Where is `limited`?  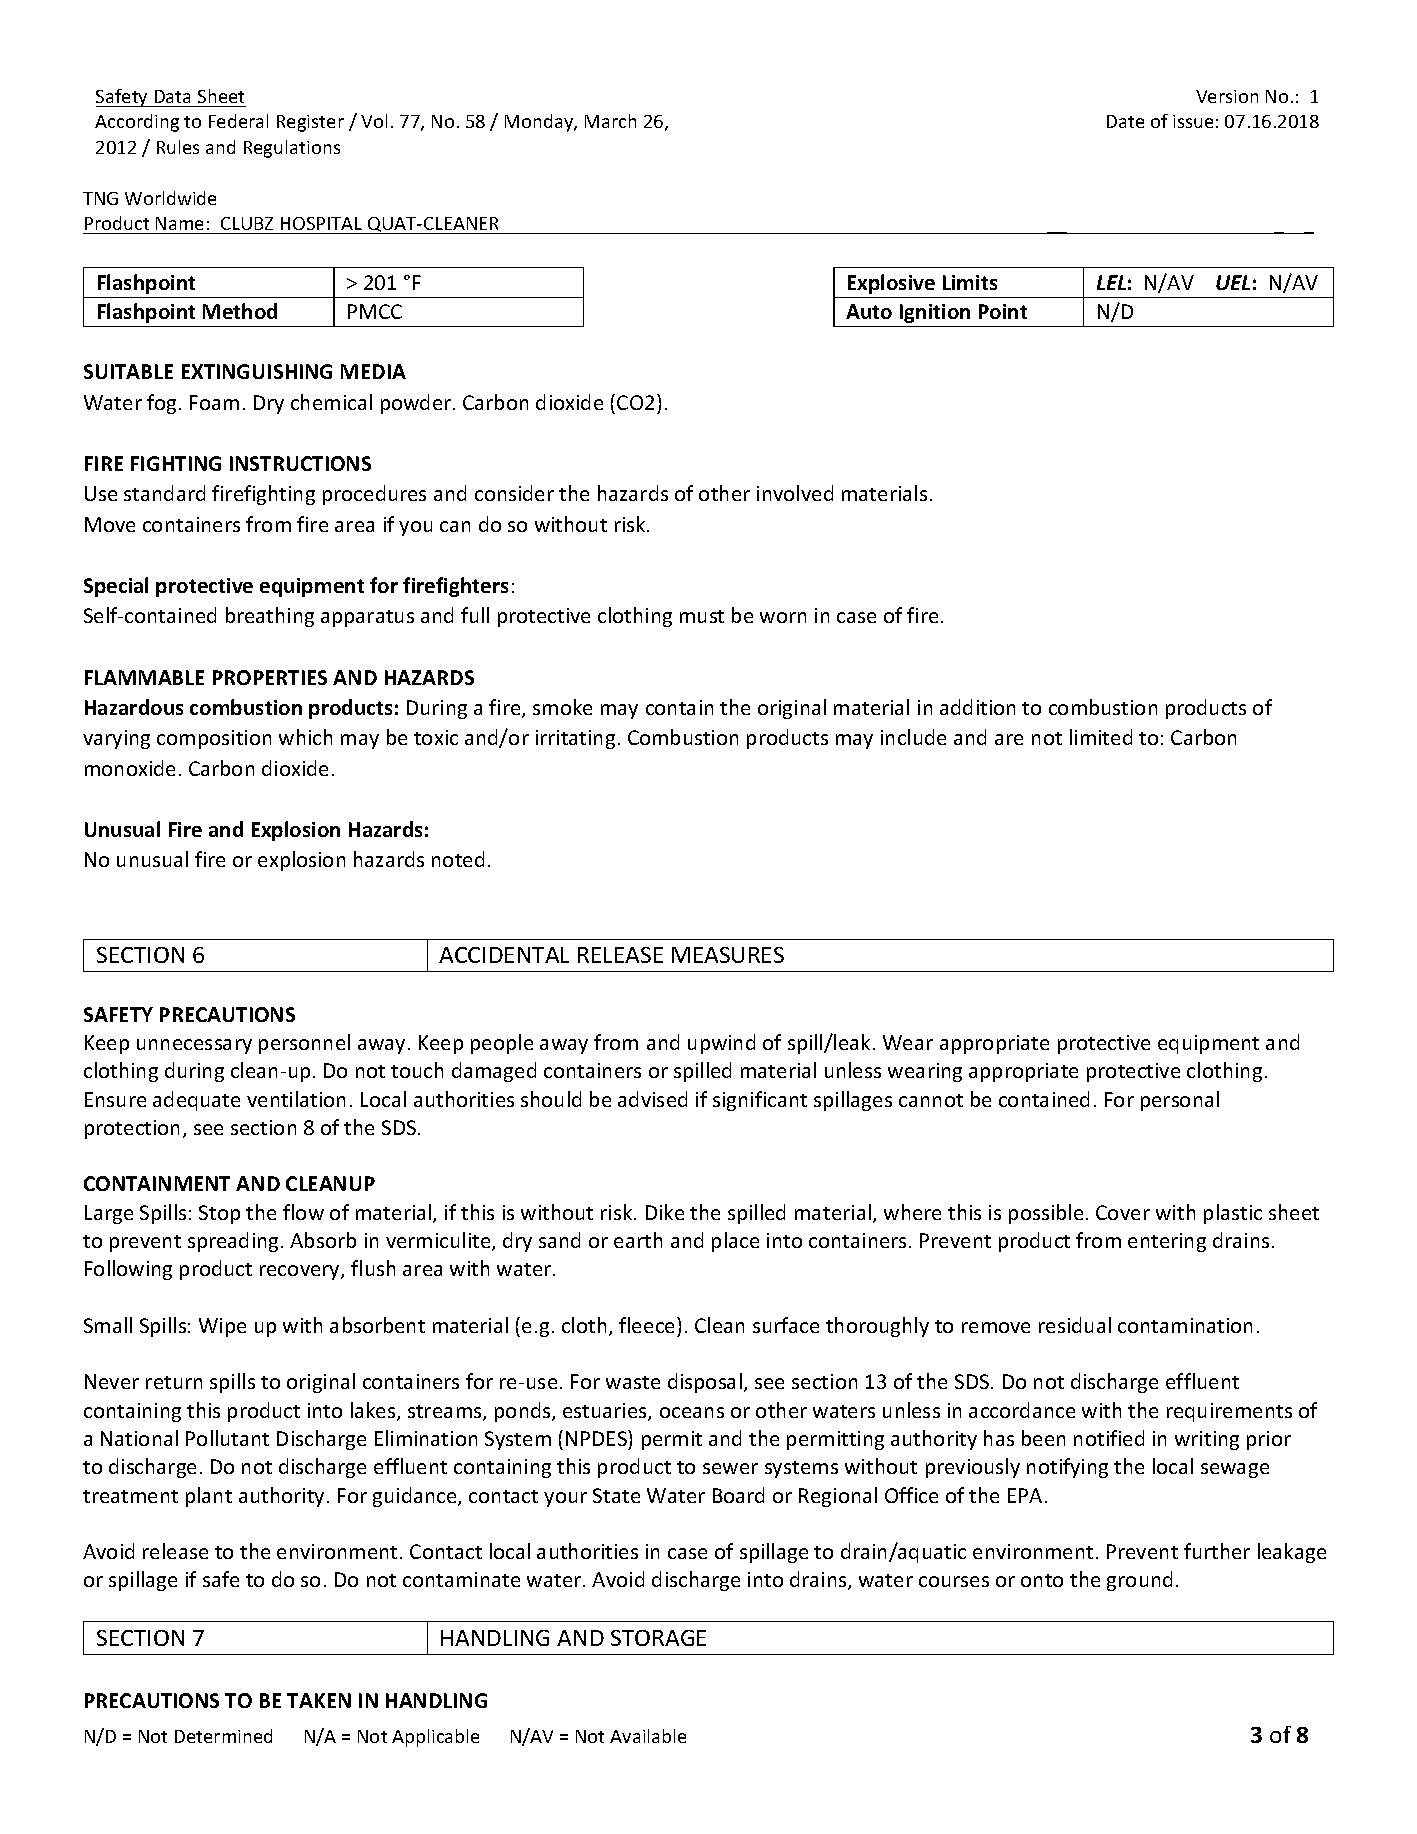
limited is located at coordinates (1101, 737).
